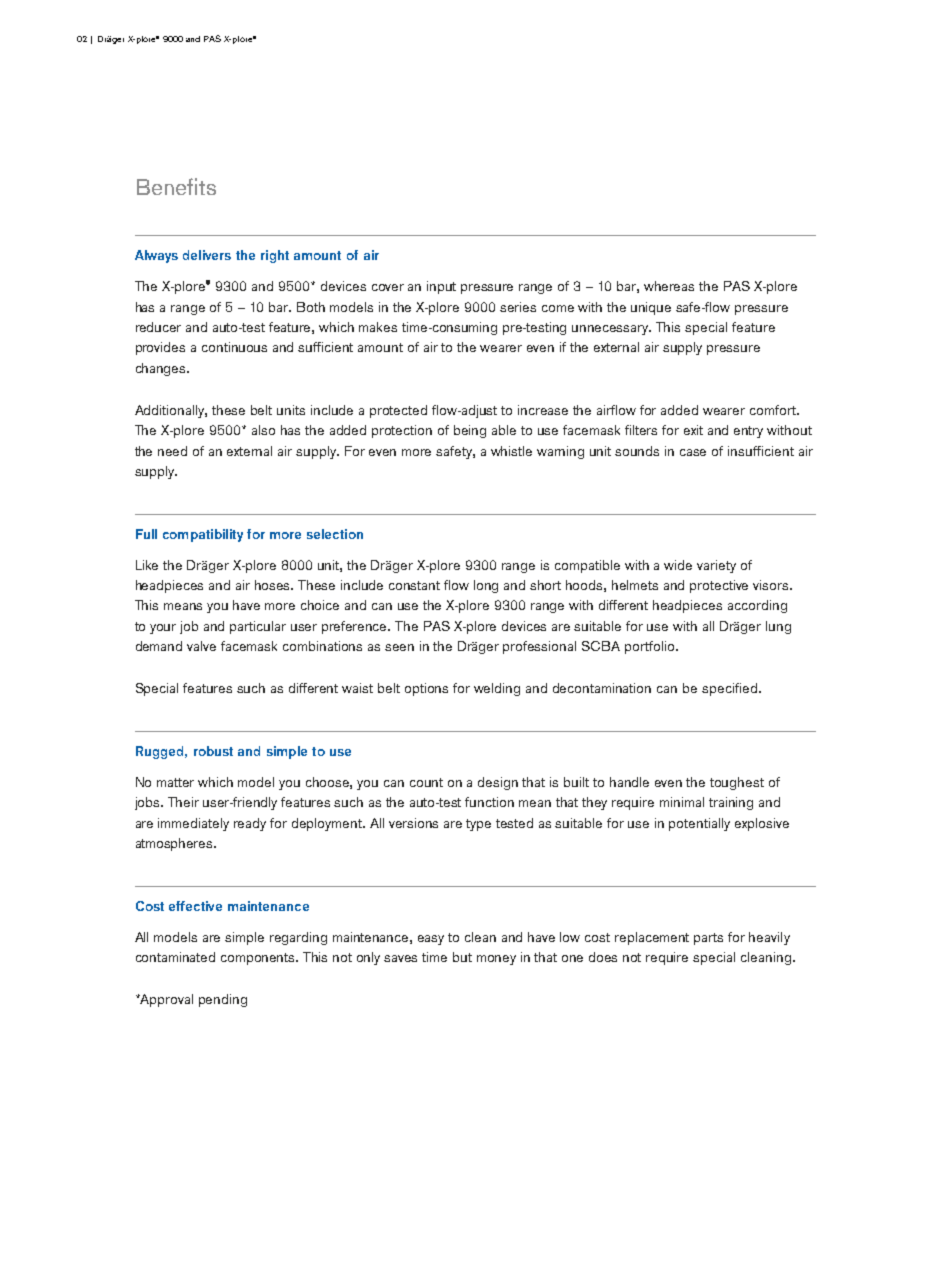  I want to click on delivers, so click(207, 255).
